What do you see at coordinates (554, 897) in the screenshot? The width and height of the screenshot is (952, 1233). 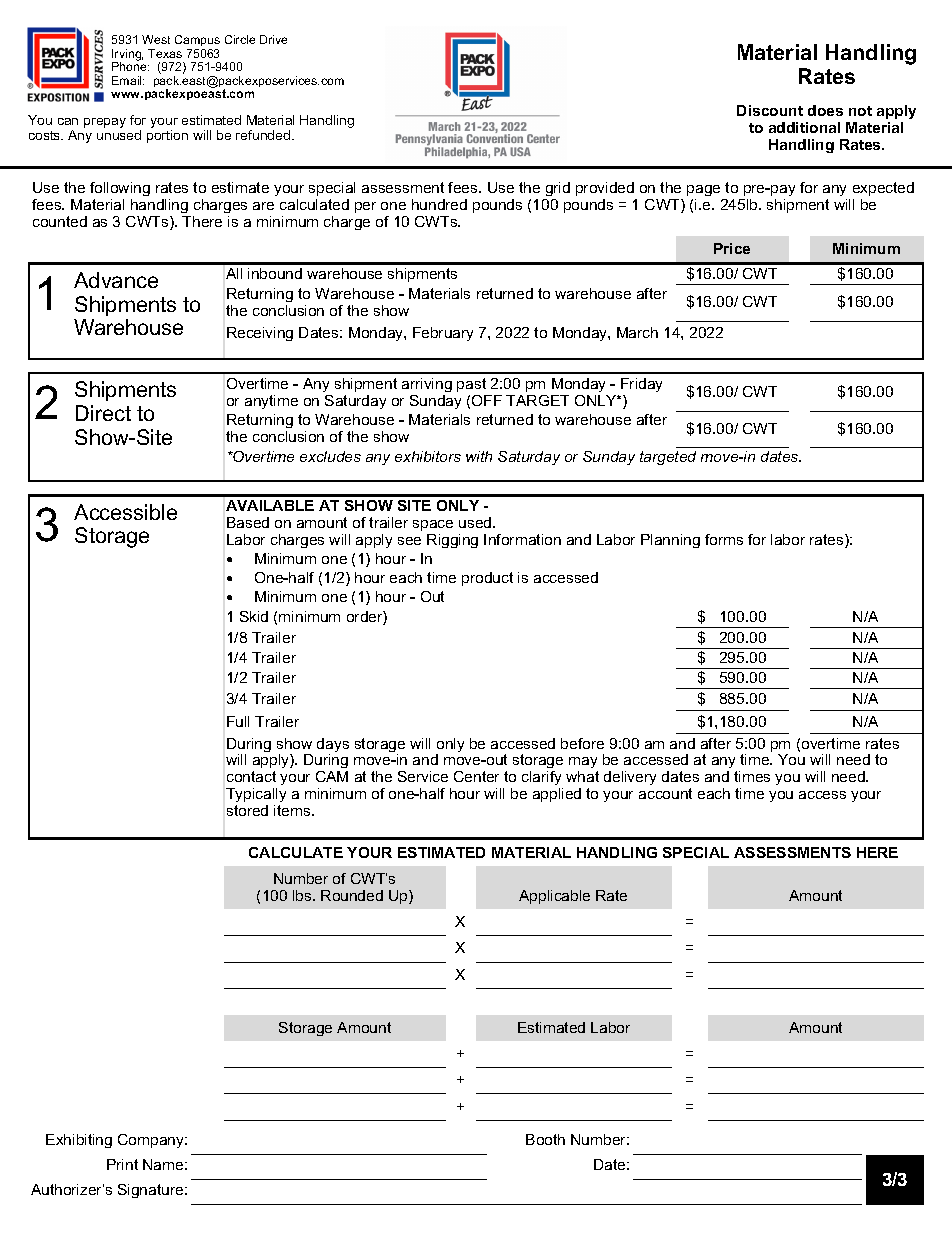 I see `Applicable` at bounding box center [554, 897].
